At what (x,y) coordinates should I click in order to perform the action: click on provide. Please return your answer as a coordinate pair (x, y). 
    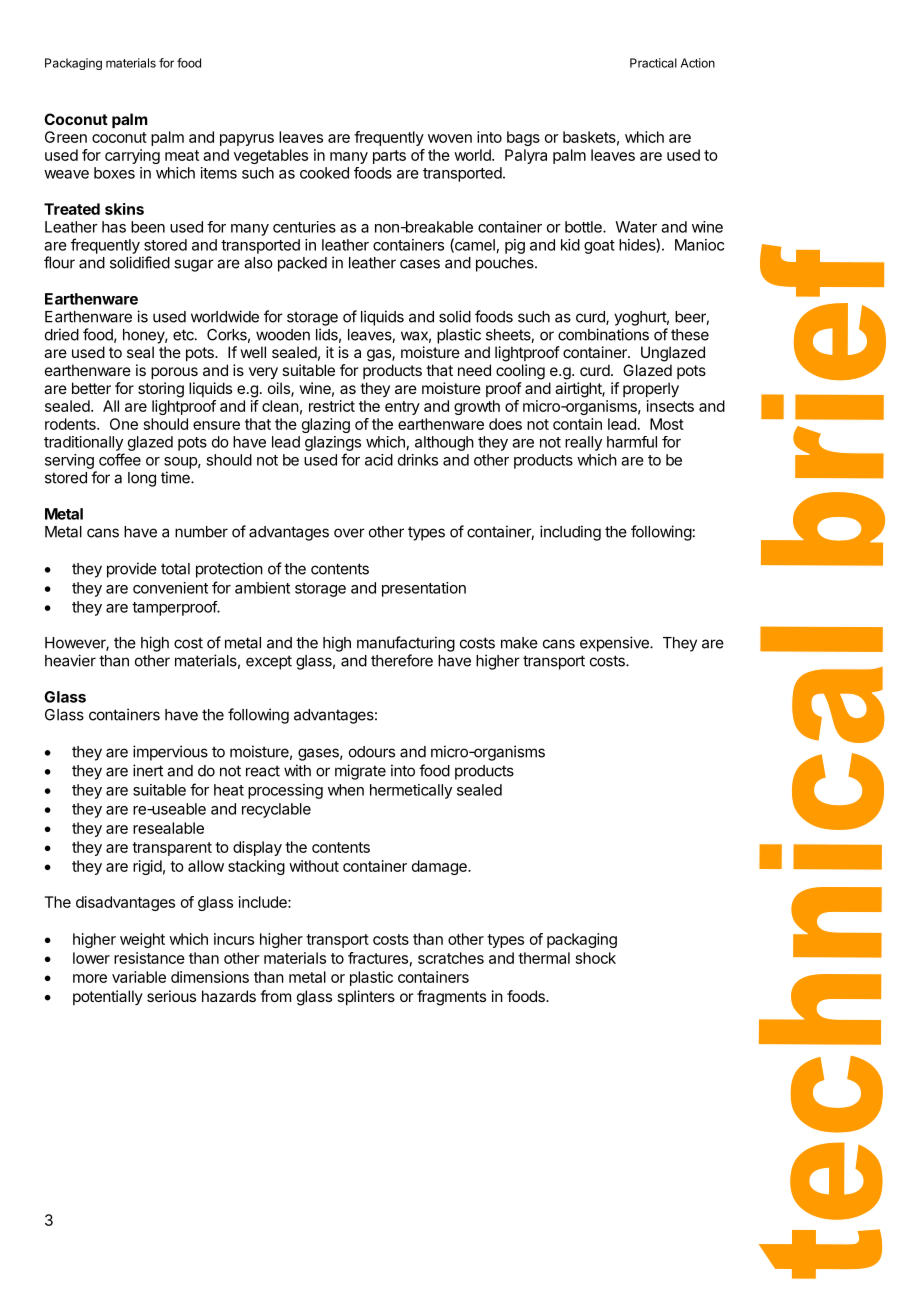
    Looking at the image, I should click on (132, 570).
